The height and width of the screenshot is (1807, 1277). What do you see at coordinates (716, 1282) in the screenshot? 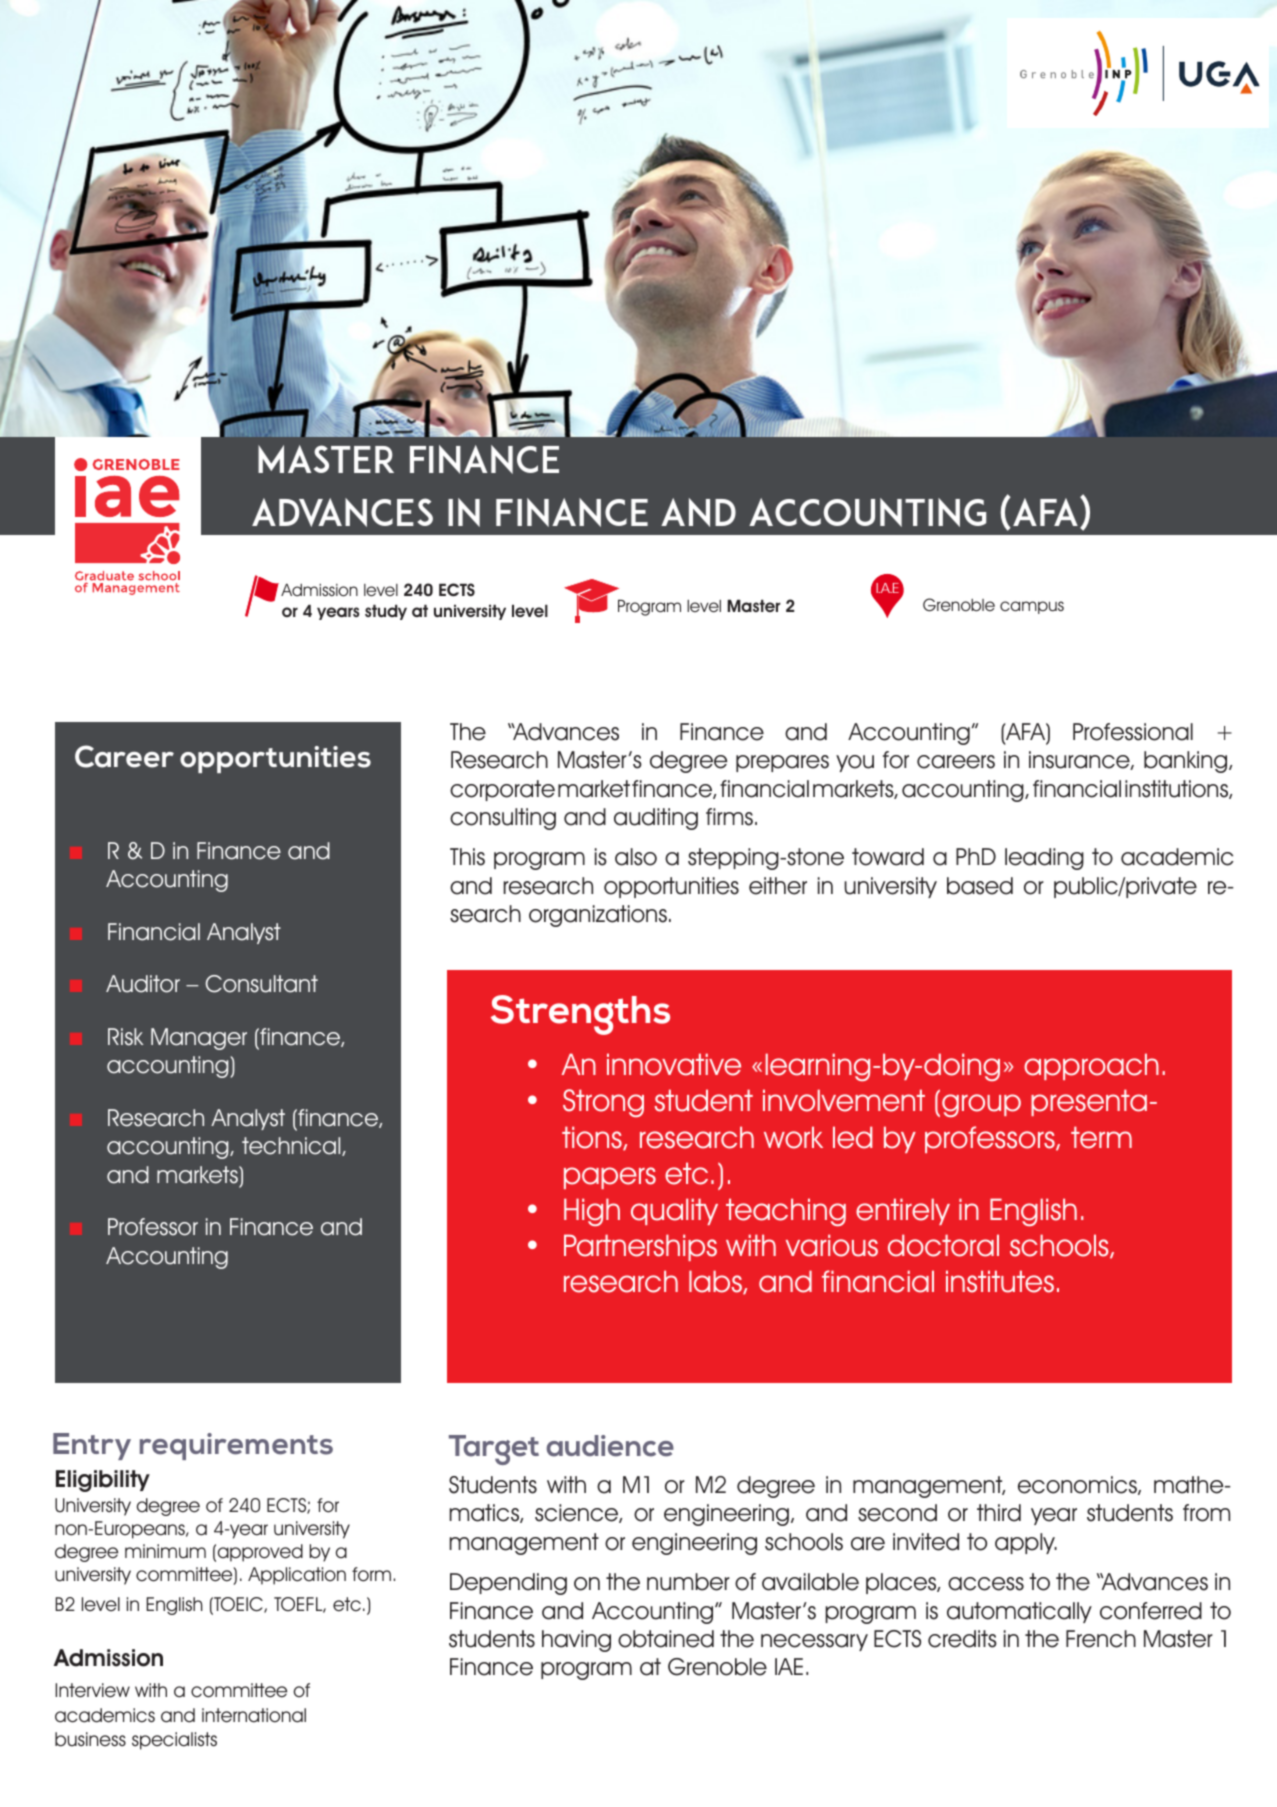
I see `labs` at bounding box center [716, 1282].
